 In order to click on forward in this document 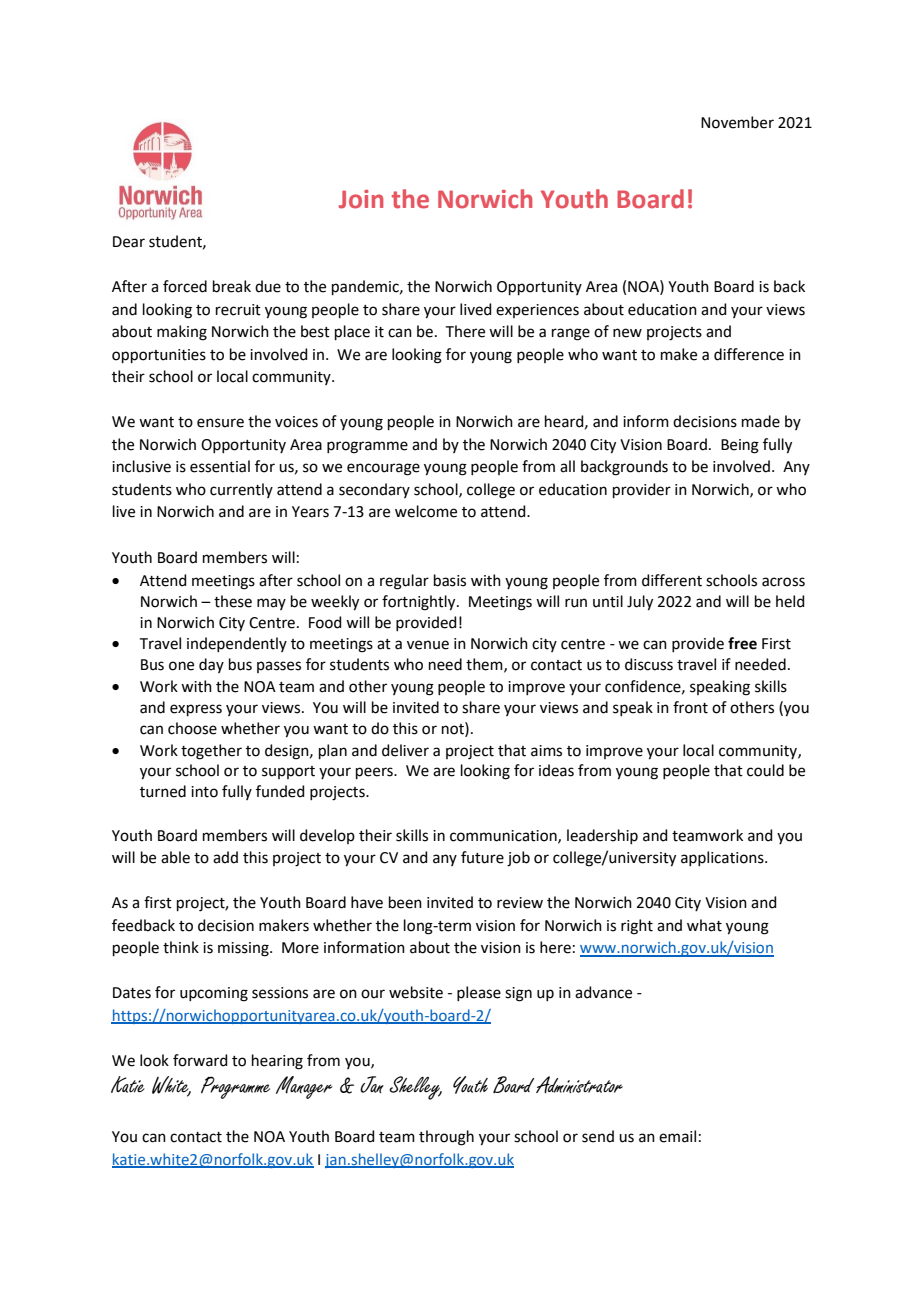, I will do `click(200, 1060)`.
